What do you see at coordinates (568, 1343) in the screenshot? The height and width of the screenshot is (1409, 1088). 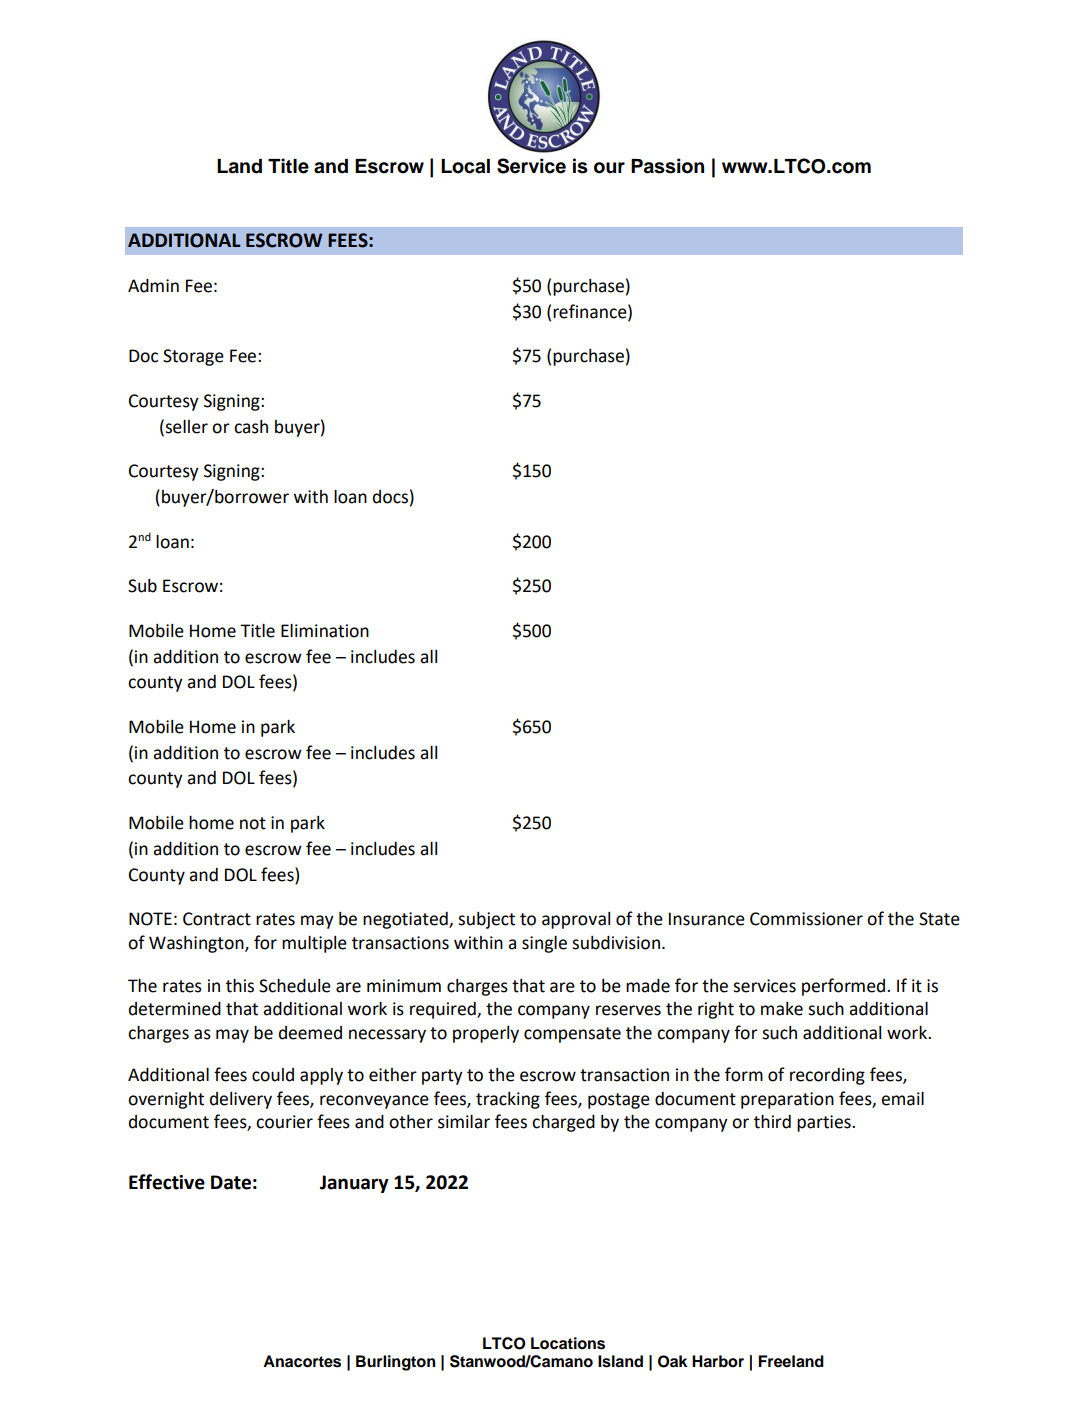 I see `Locations` at bounding box center [568, 1343].
